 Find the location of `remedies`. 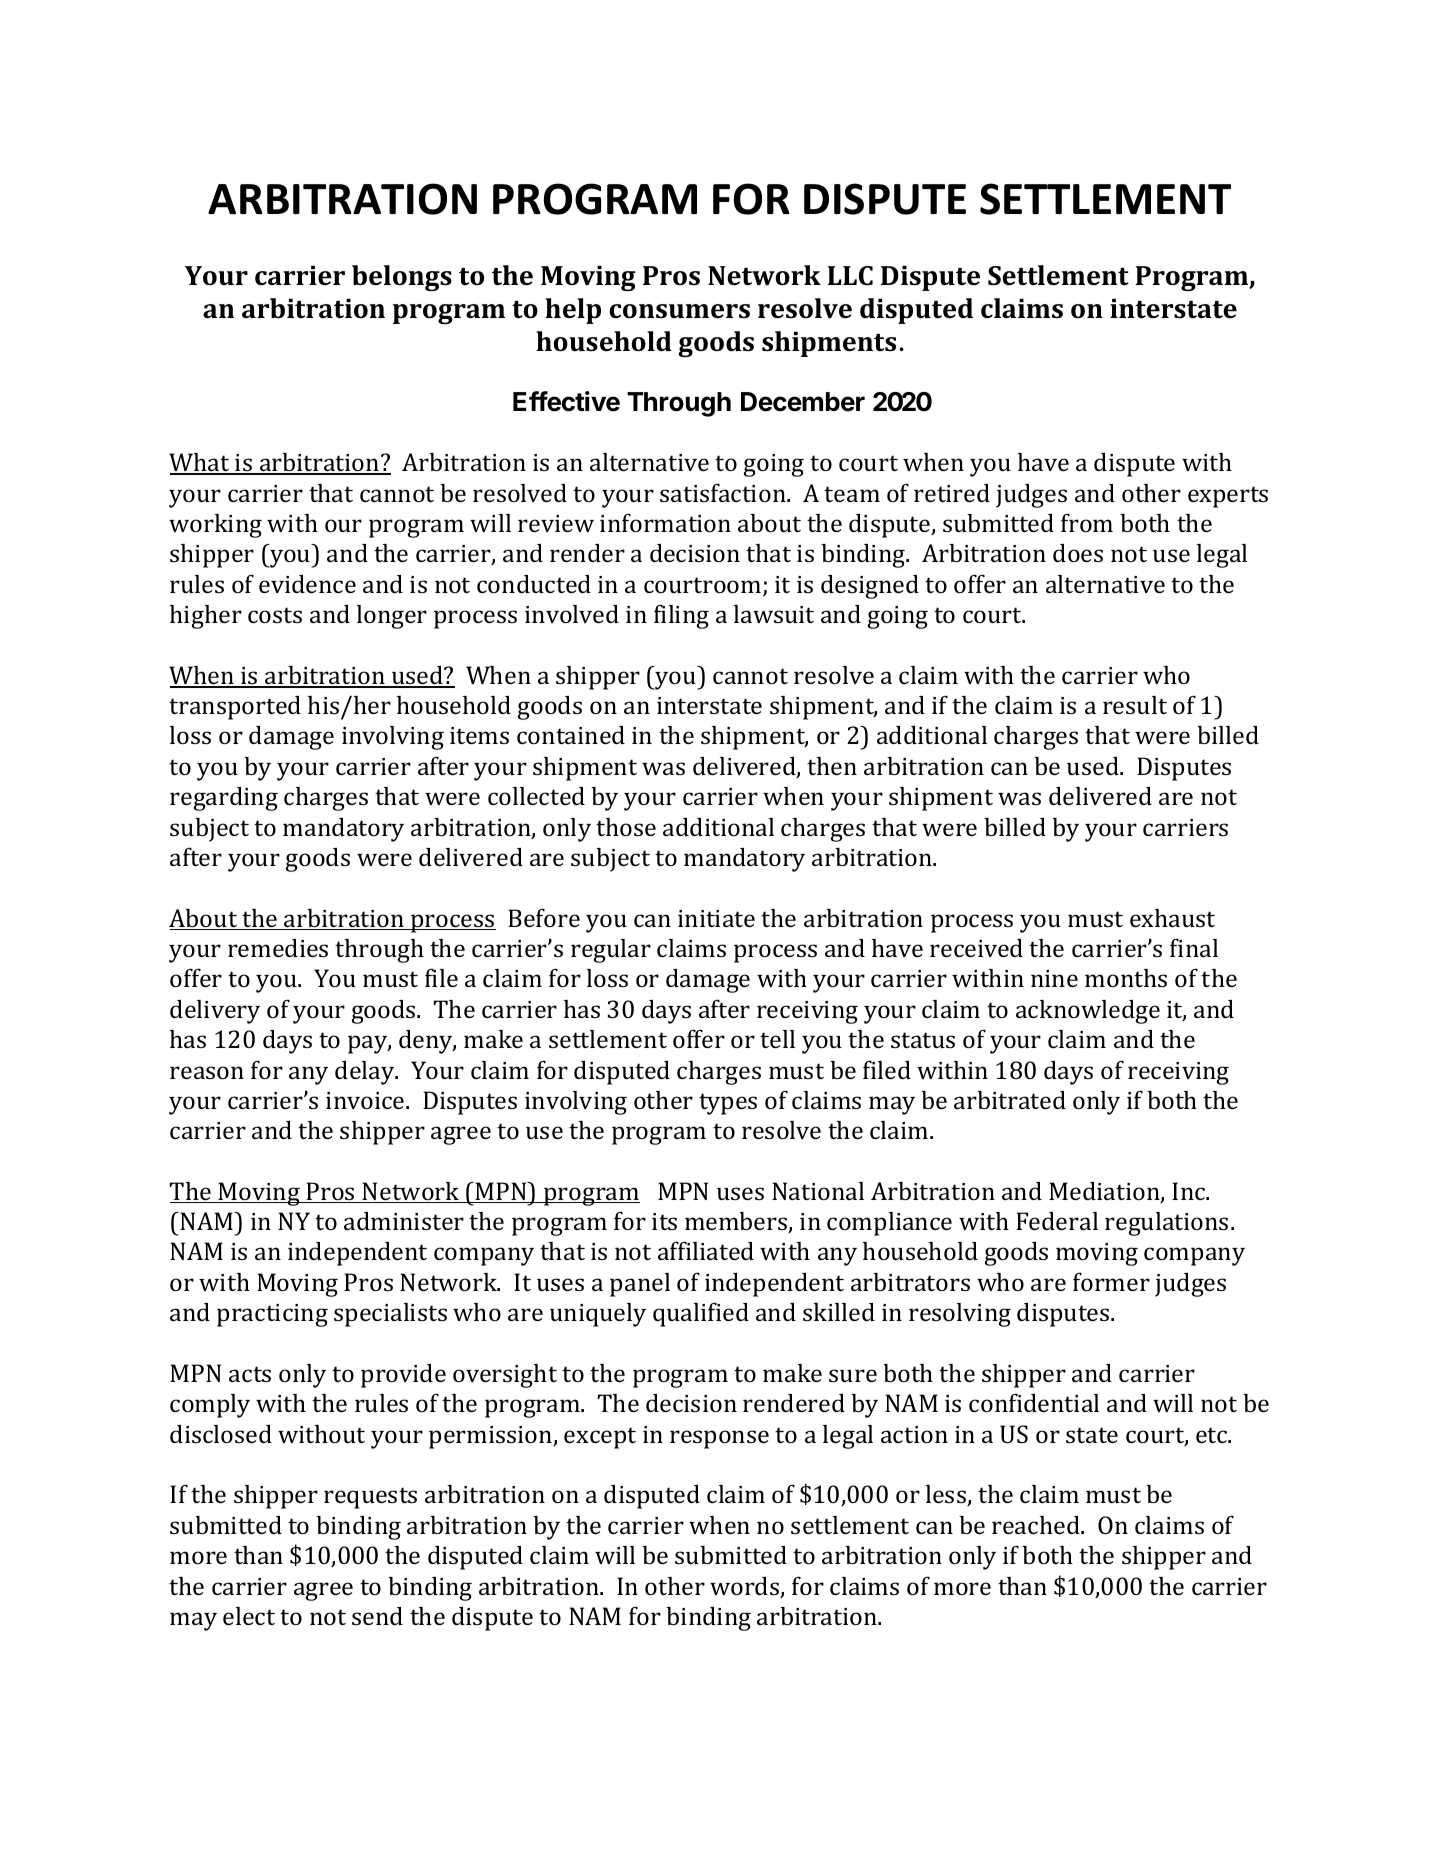

remedies is located at coordinates (278, 948).
